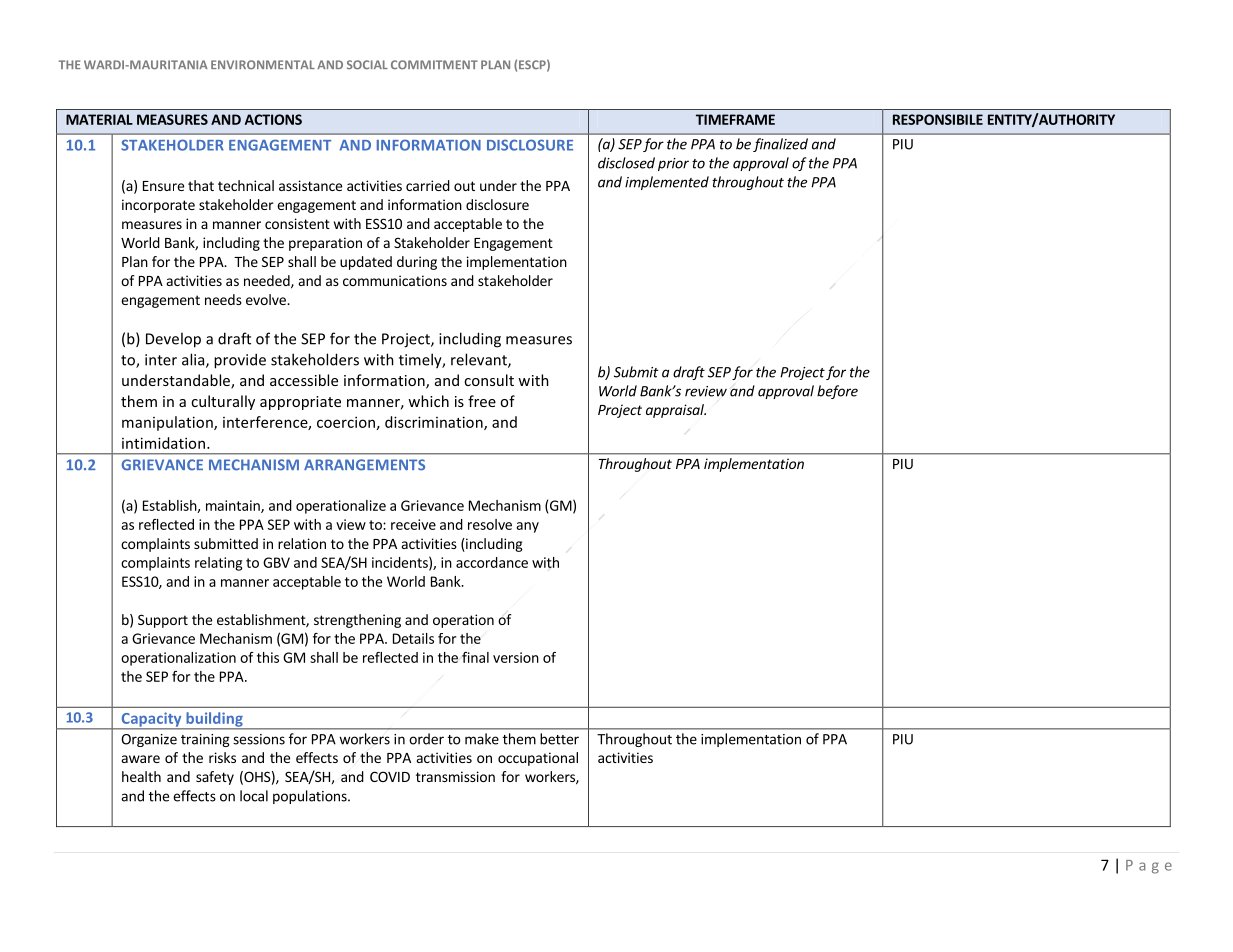 This page has width=1233, height=952. I want to click on safety, so click(215, 778).
